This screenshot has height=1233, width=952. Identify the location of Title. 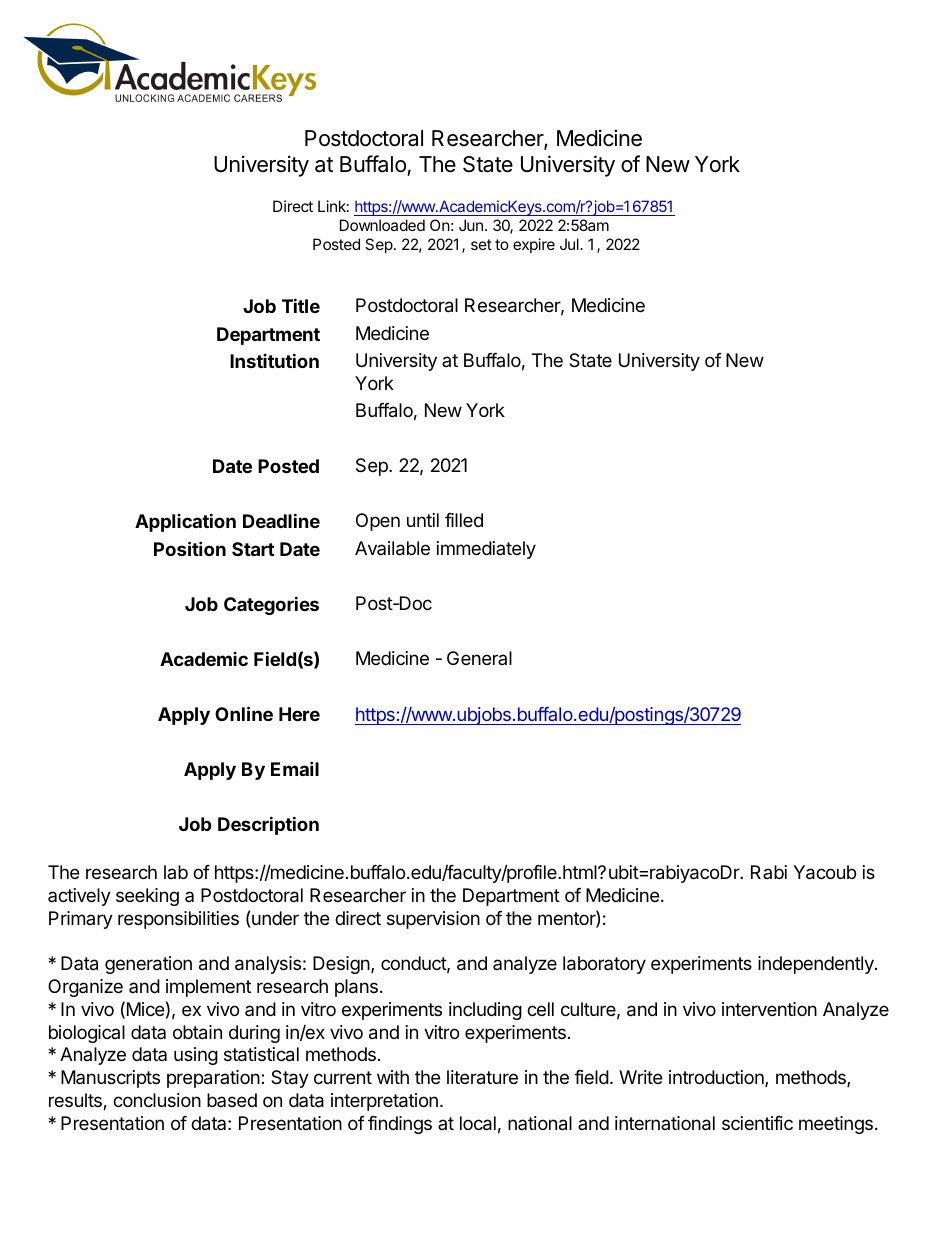
(301, 305).
